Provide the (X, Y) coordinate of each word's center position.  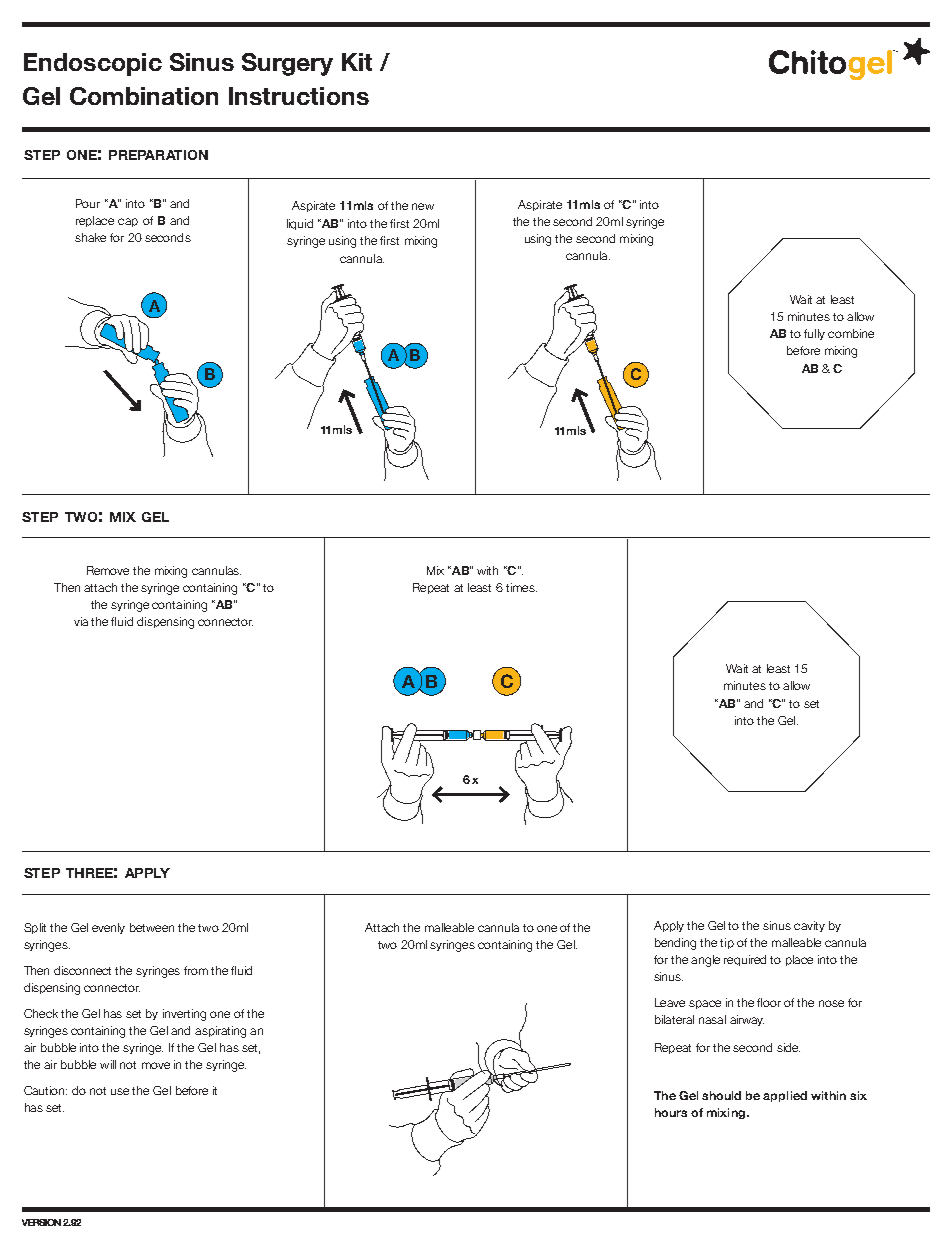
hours (671, 1112)
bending (675, 944)
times (521, 587)
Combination (144, 96)
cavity (809, 926)
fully (814, 334)
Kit (357, 62)
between (152, 927)
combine (851, 333)
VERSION (41, 1222)
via (81, 621)
